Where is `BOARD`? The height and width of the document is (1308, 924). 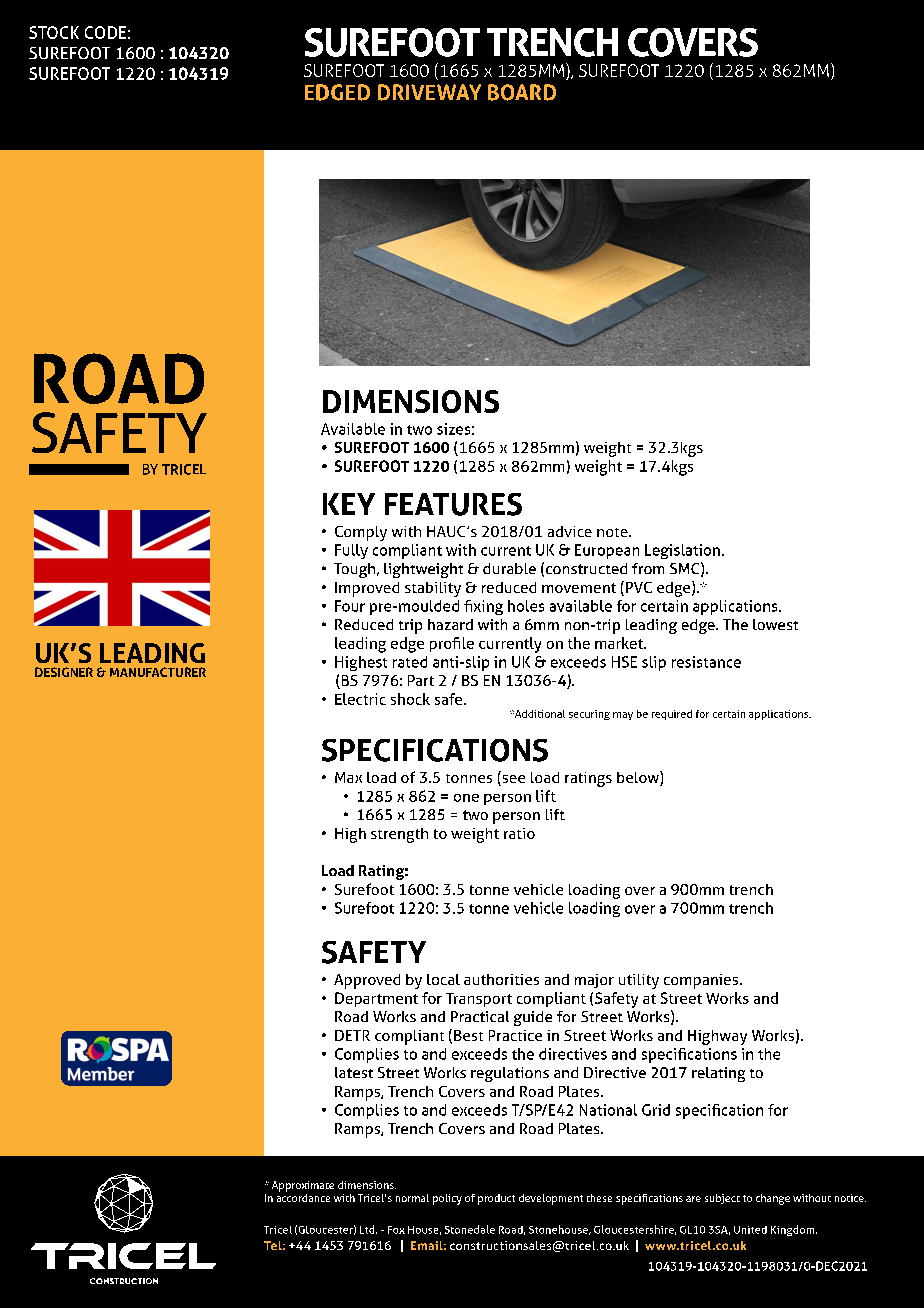 BOARD is located at coordinates (522, 92).
